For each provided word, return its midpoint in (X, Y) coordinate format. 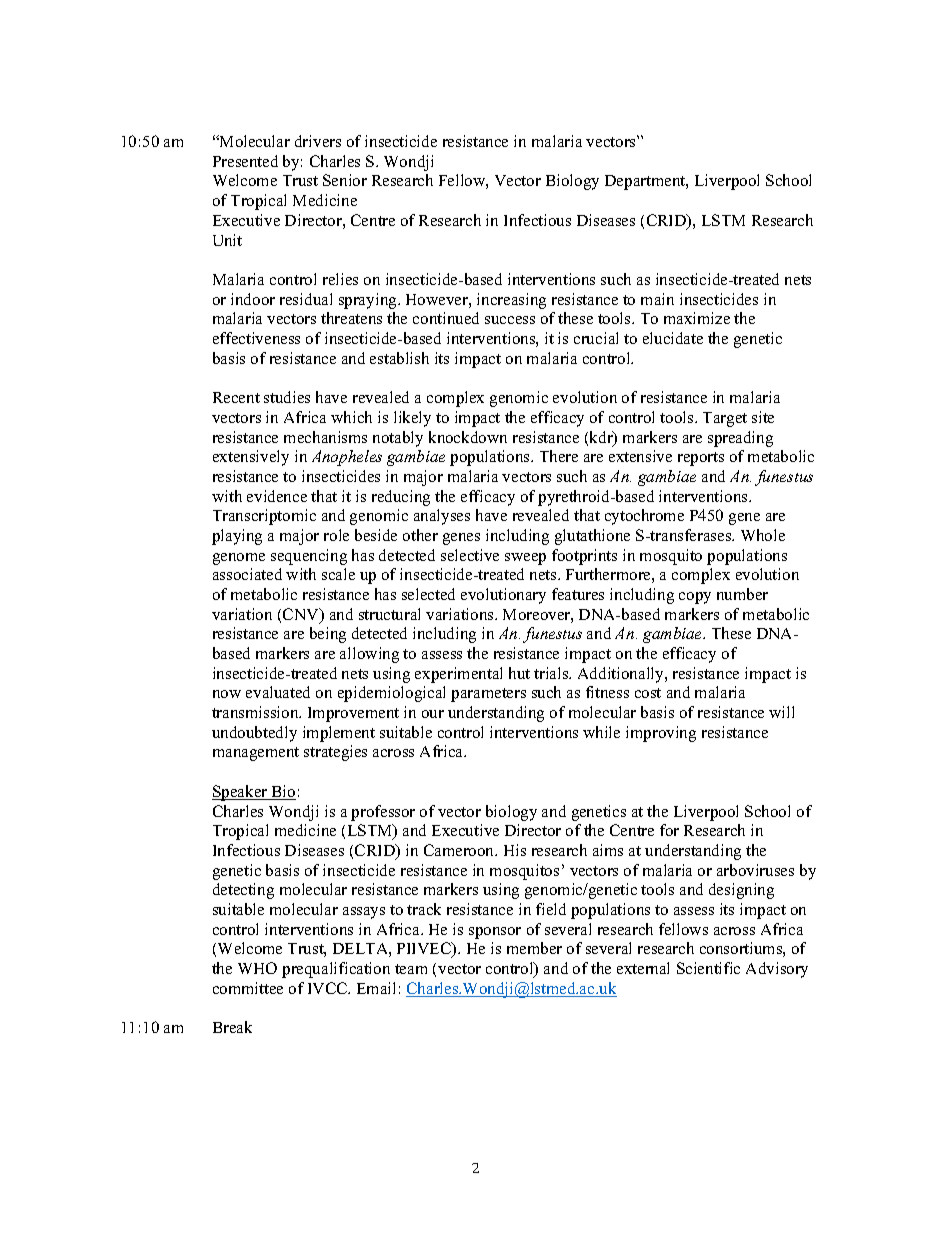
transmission (256, 712)
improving (661, 734)
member (534, 948)
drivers (318, 141)
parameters (488, 695)
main (657, 299)
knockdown (468, 437)
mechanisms (325, 437)
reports (701, 459)
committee (248, 988)
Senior (345, 180)
